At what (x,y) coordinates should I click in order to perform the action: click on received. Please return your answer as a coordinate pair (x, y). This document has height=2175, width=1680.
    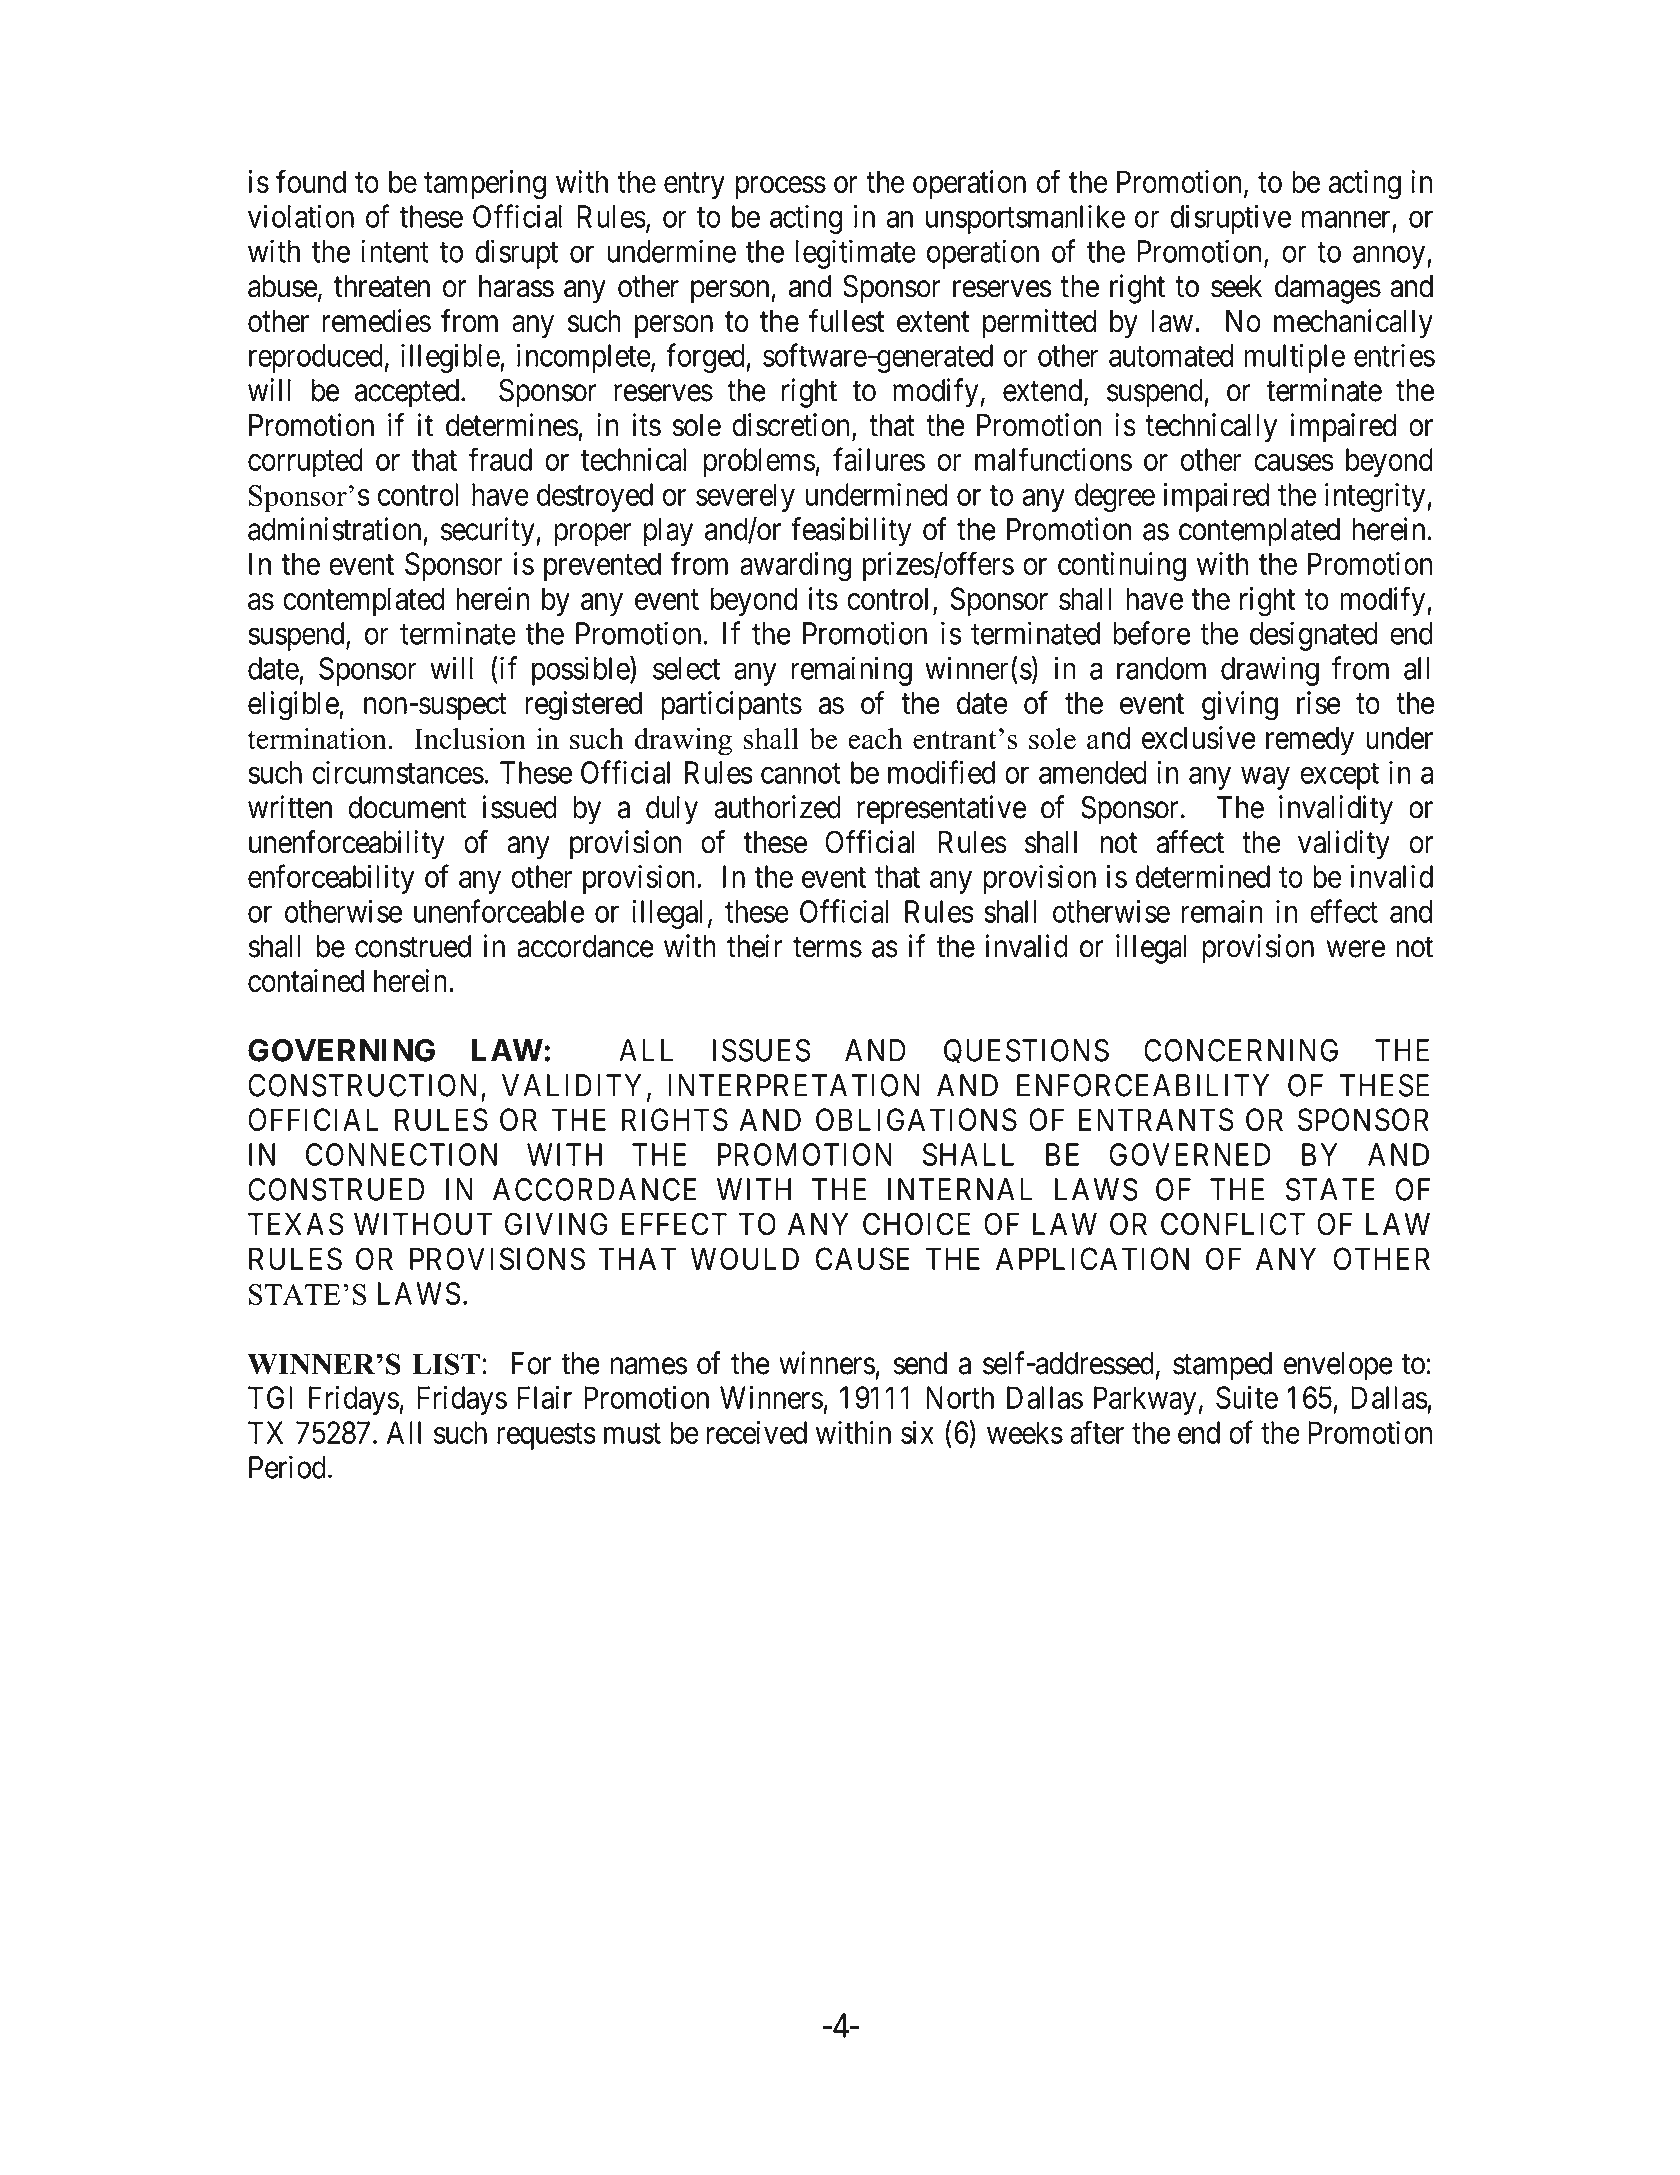
    Looking at the image, I should click on (757, 1432).
